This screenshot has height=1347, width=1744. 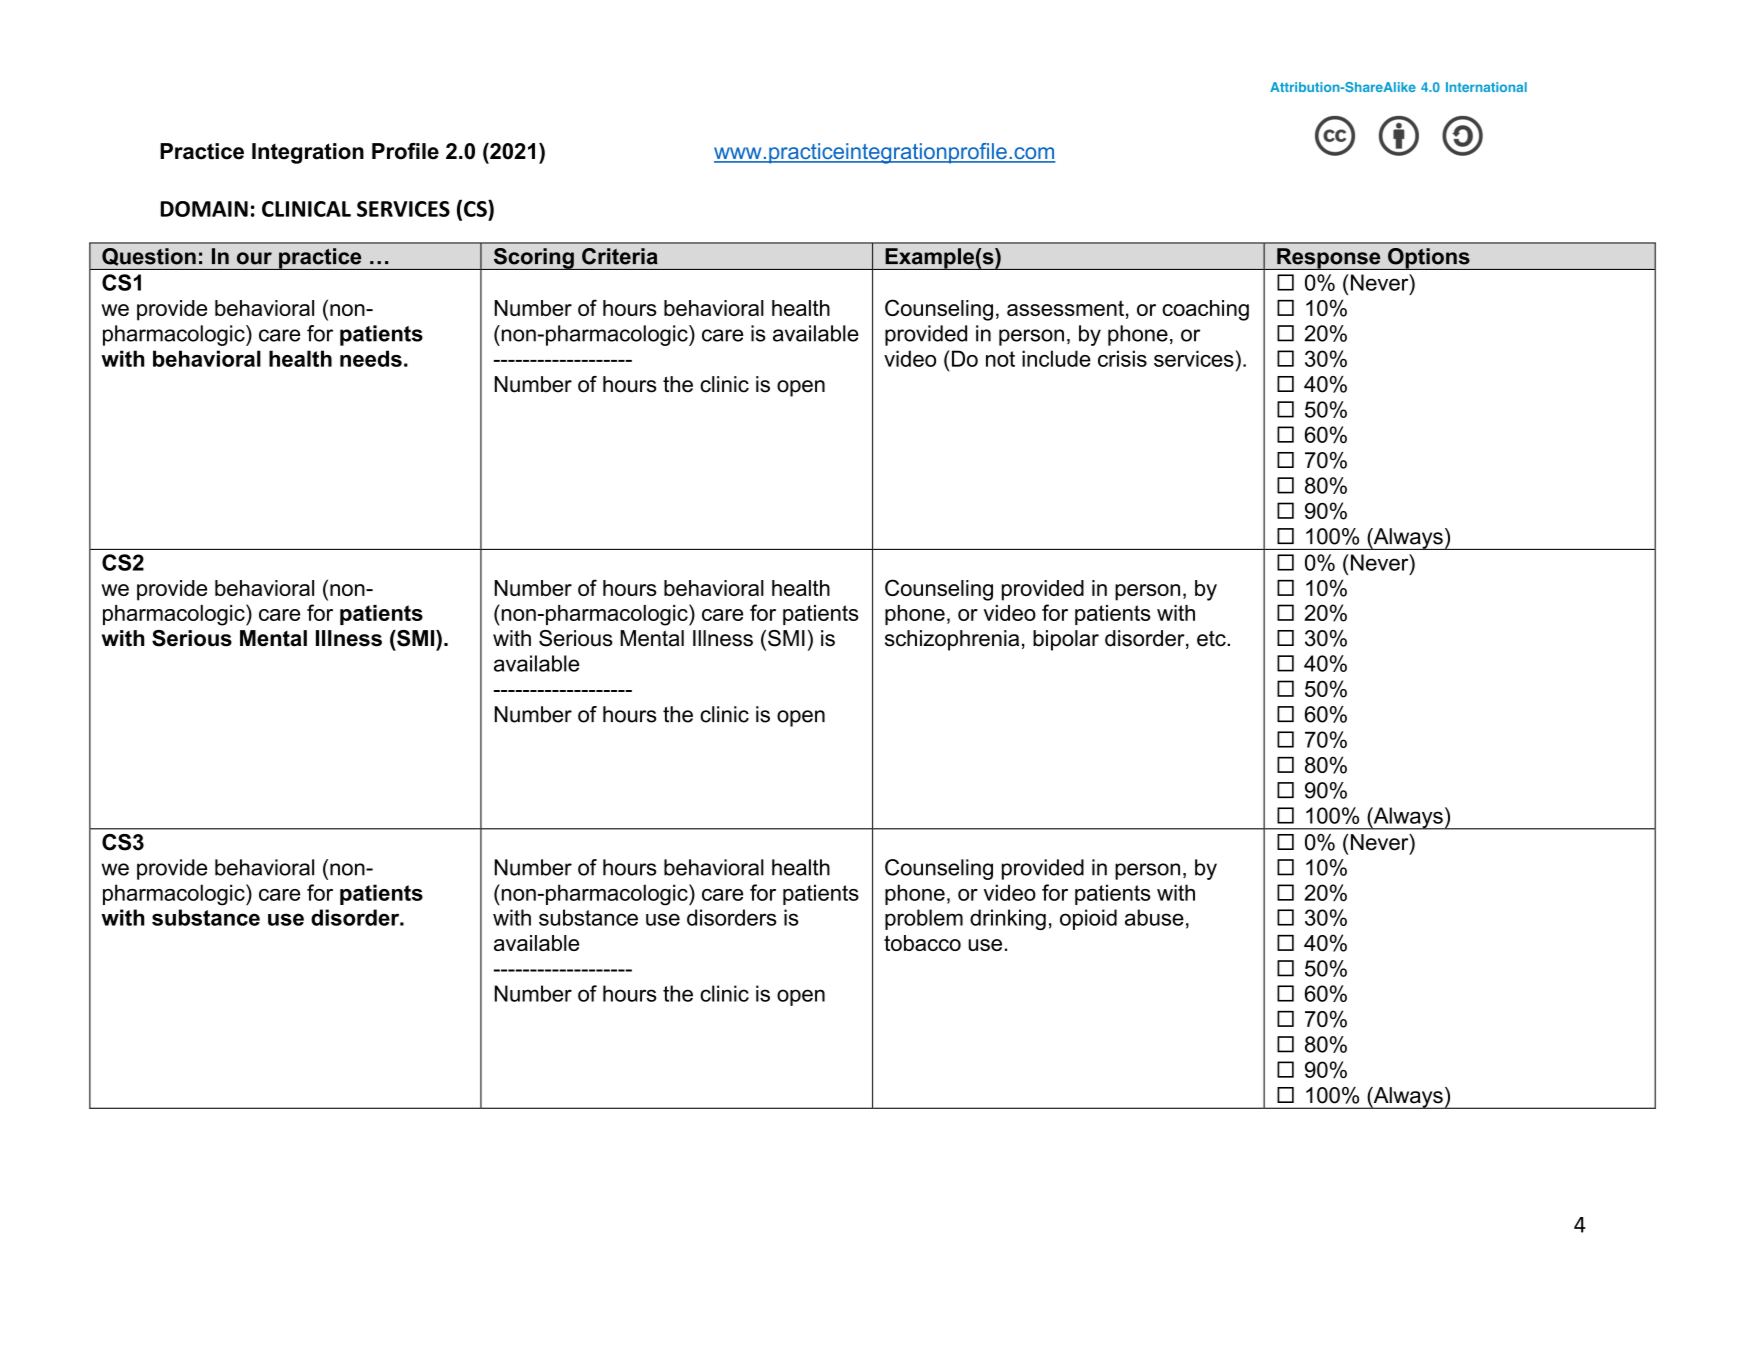 I want to click on opioid, so click(x=1088, y=919).
